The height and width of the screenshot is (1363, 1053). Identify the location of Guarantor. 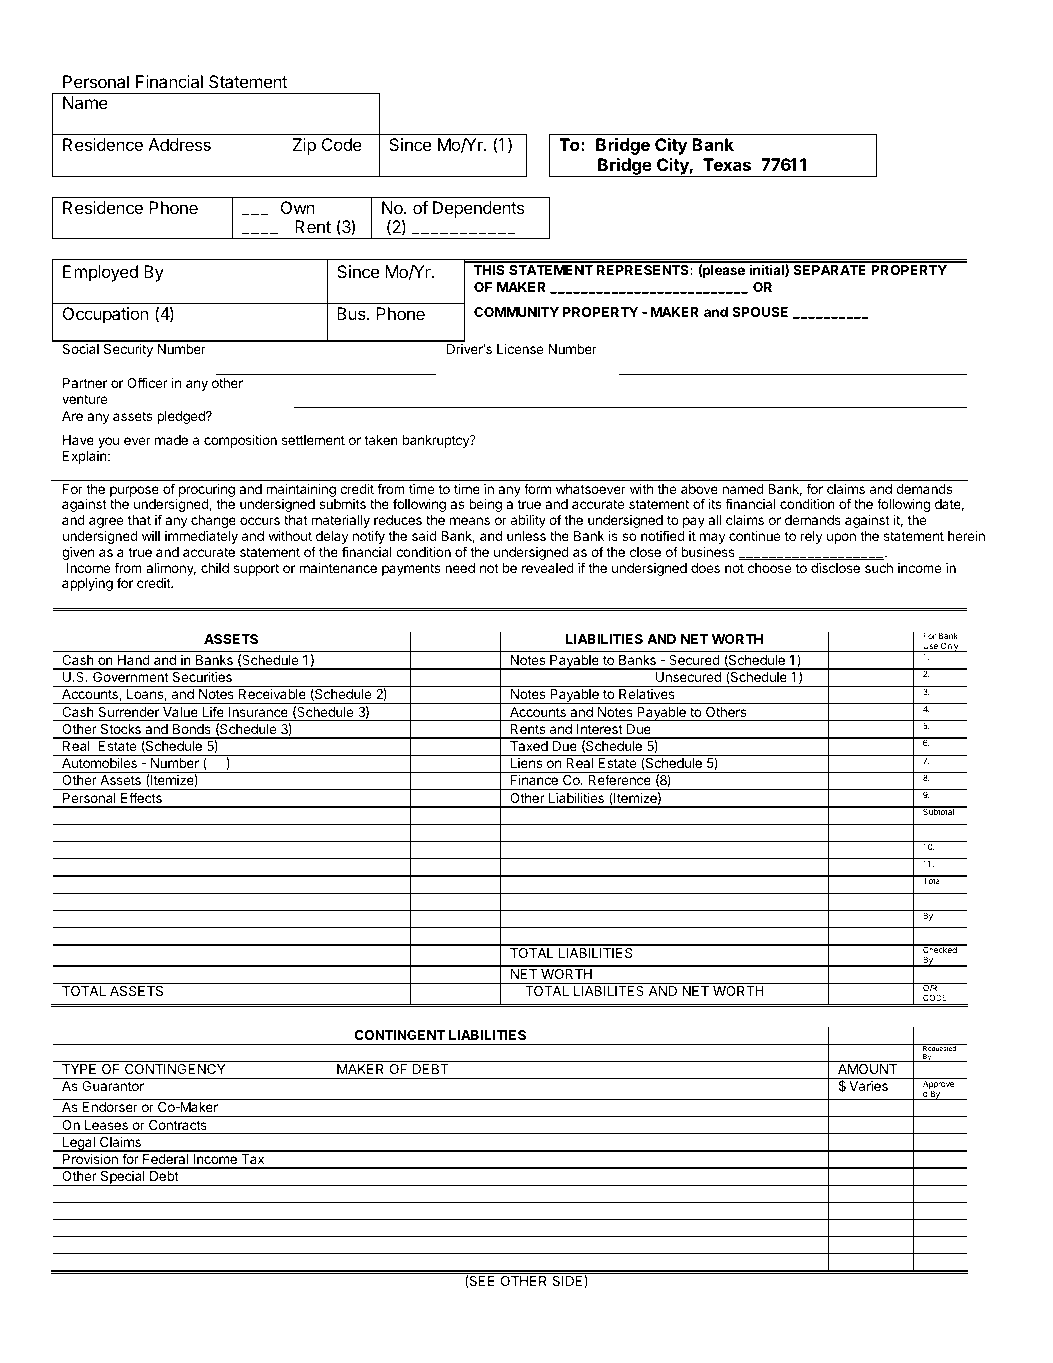
(113, 1086).
